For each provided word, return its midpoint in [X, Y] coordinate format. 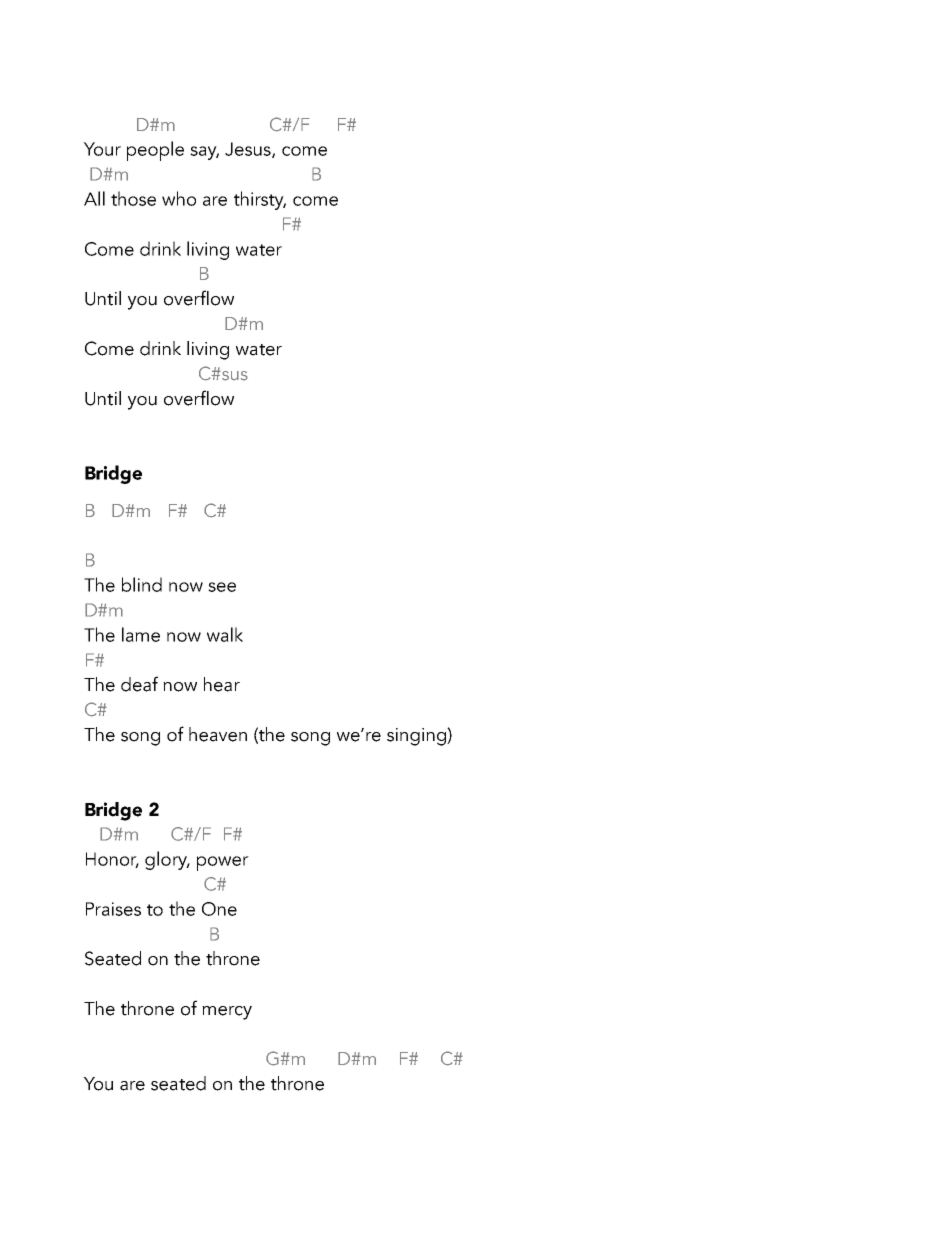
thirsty [260, 200]
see [222, 587]
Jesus [249, 150]
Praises [113, 909]
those [133, 198]
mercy [227, 1013]
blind [142, 584]
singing [417, 737]
